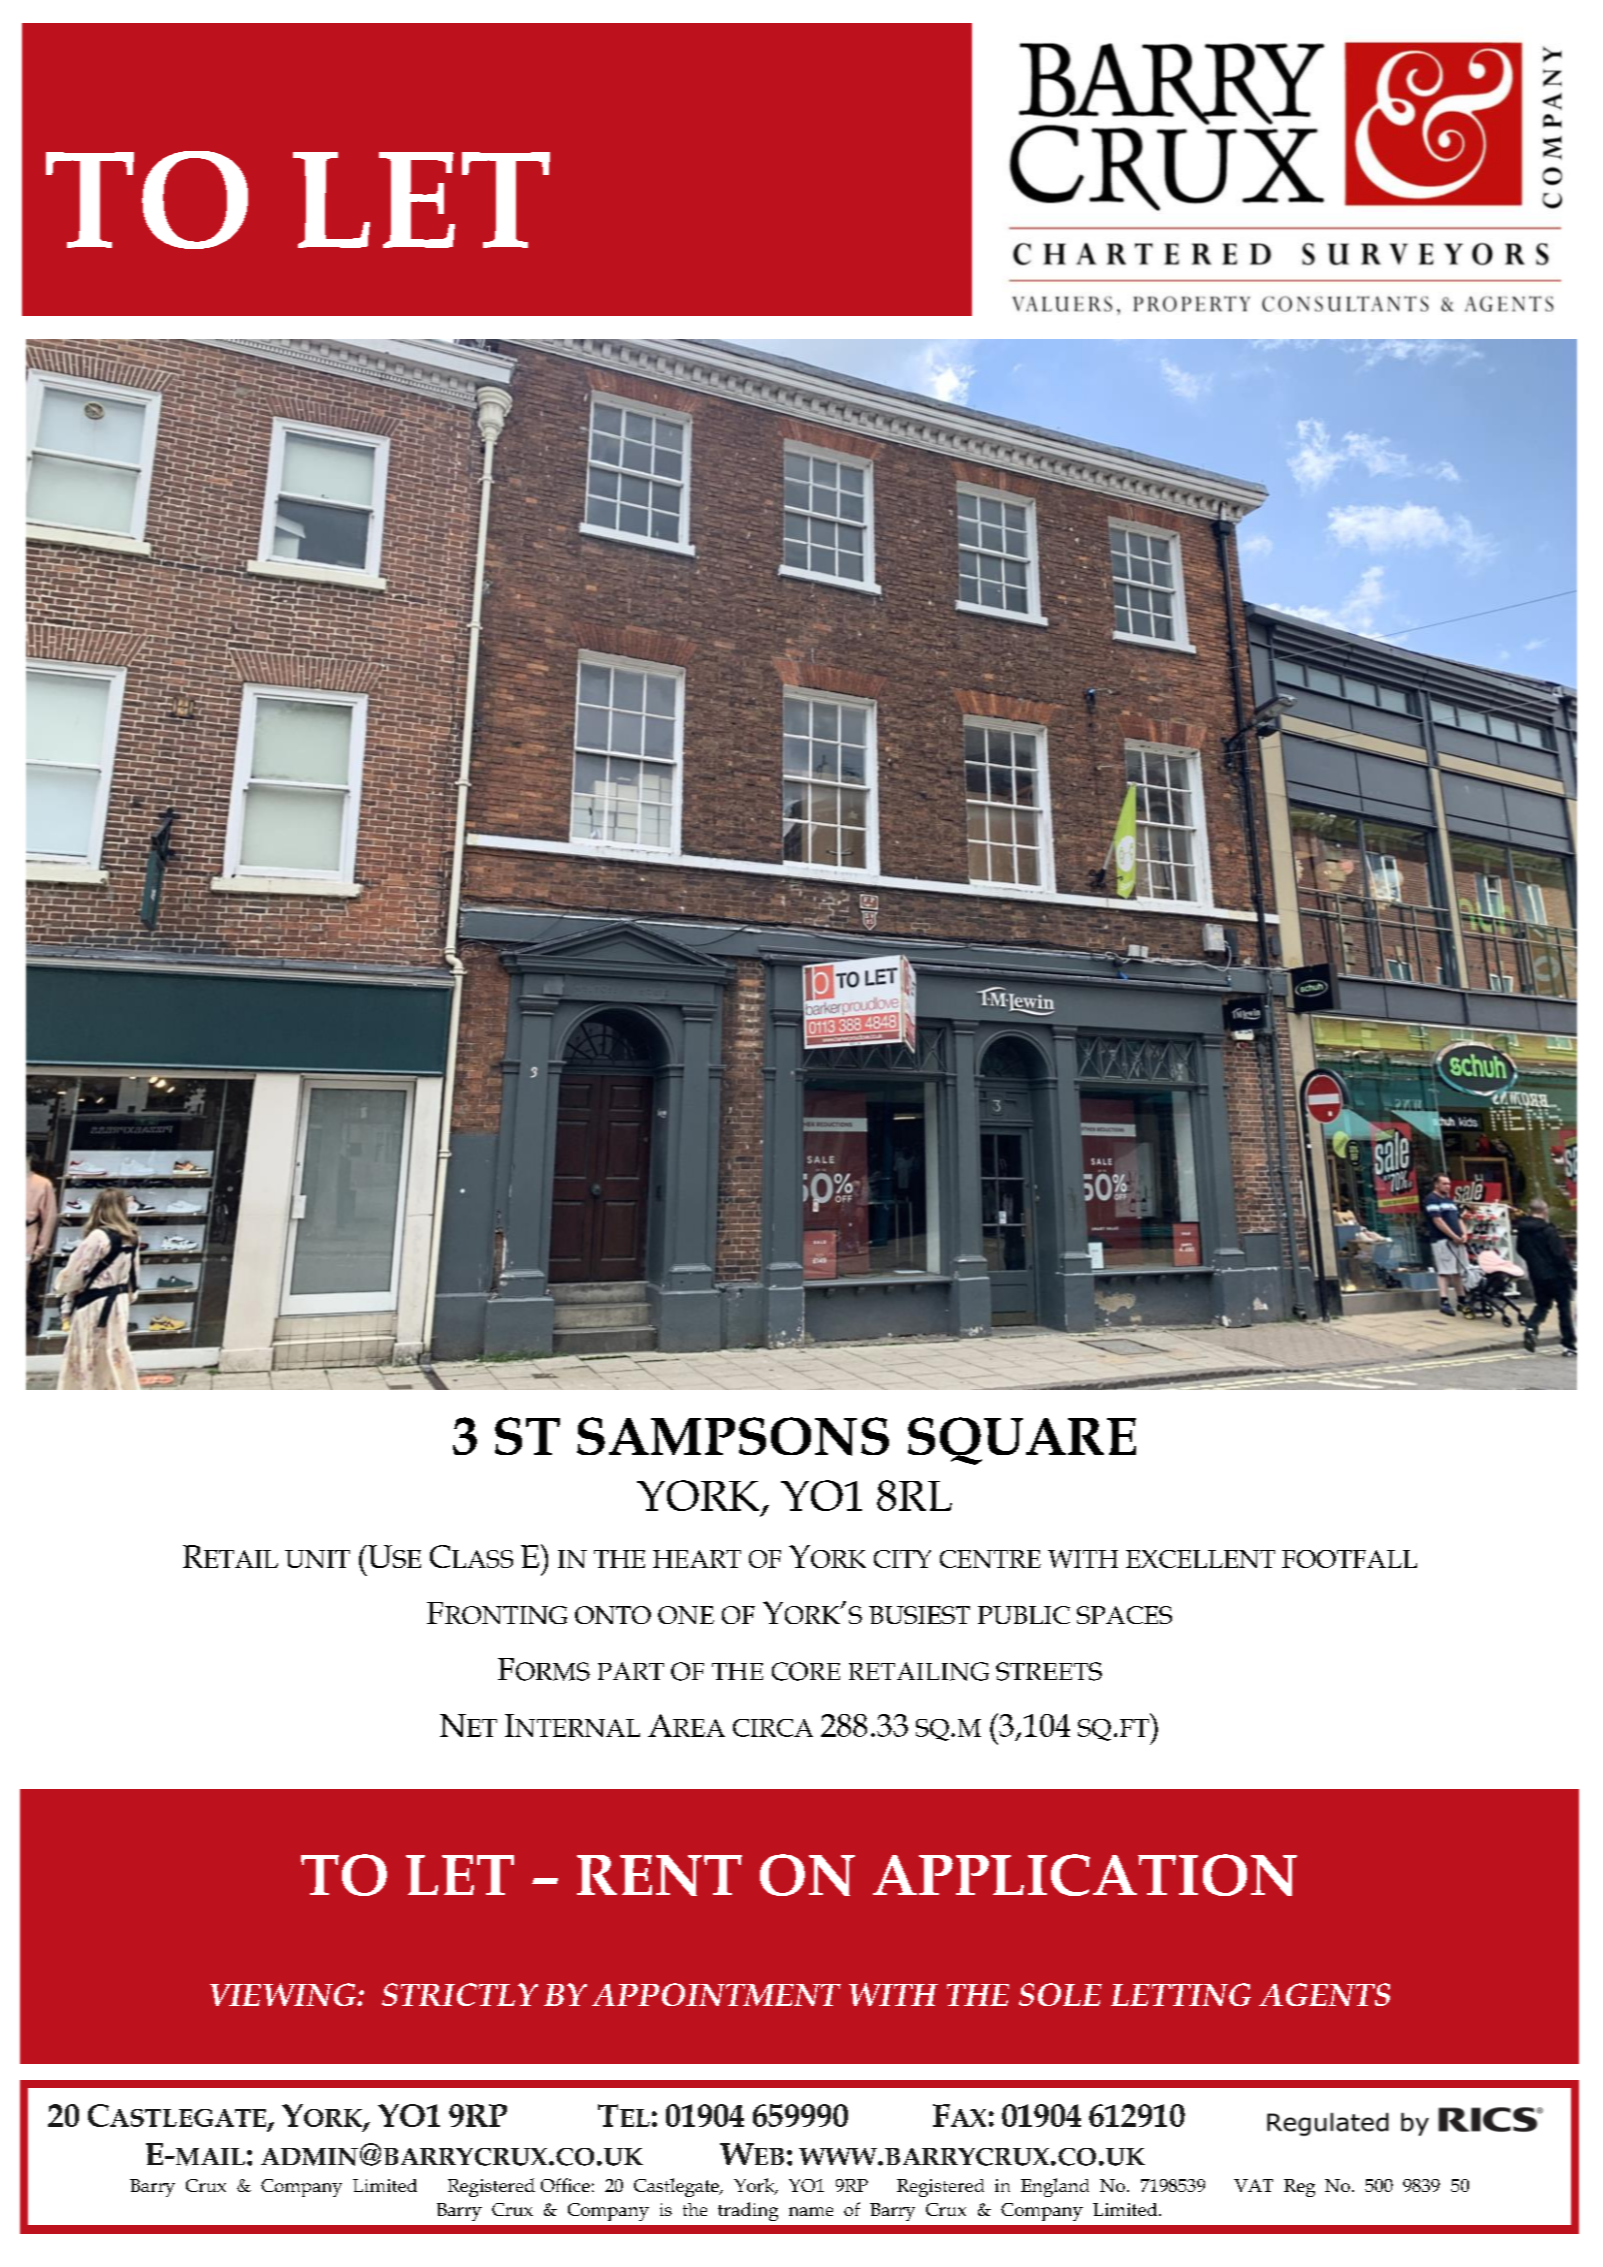  Describe the element at coordinates (1253, 2185) in the screenshot. I see `VAT` at that location.
